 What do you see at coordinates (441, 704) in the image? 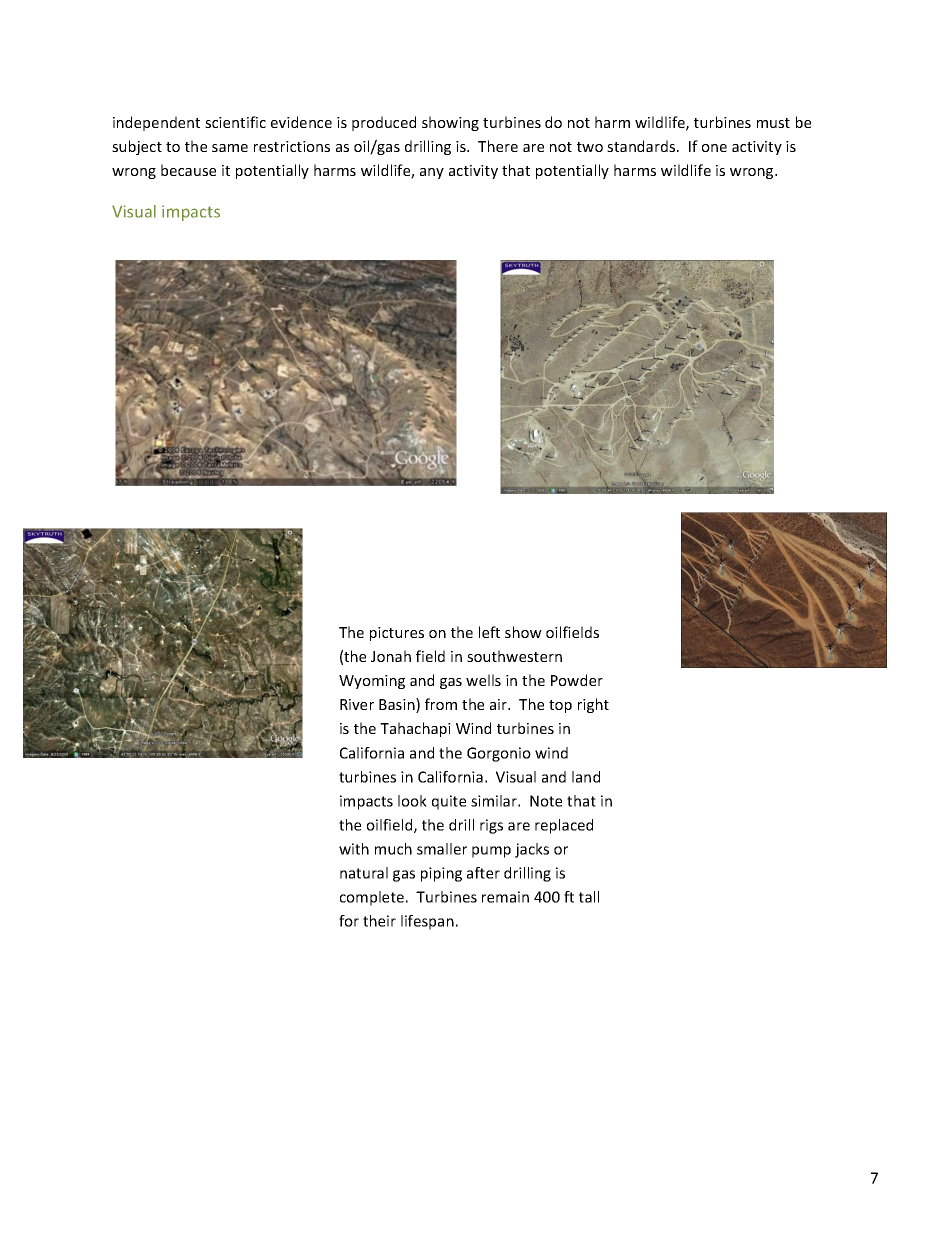
I see `from` at bounding box center [441, 704].
